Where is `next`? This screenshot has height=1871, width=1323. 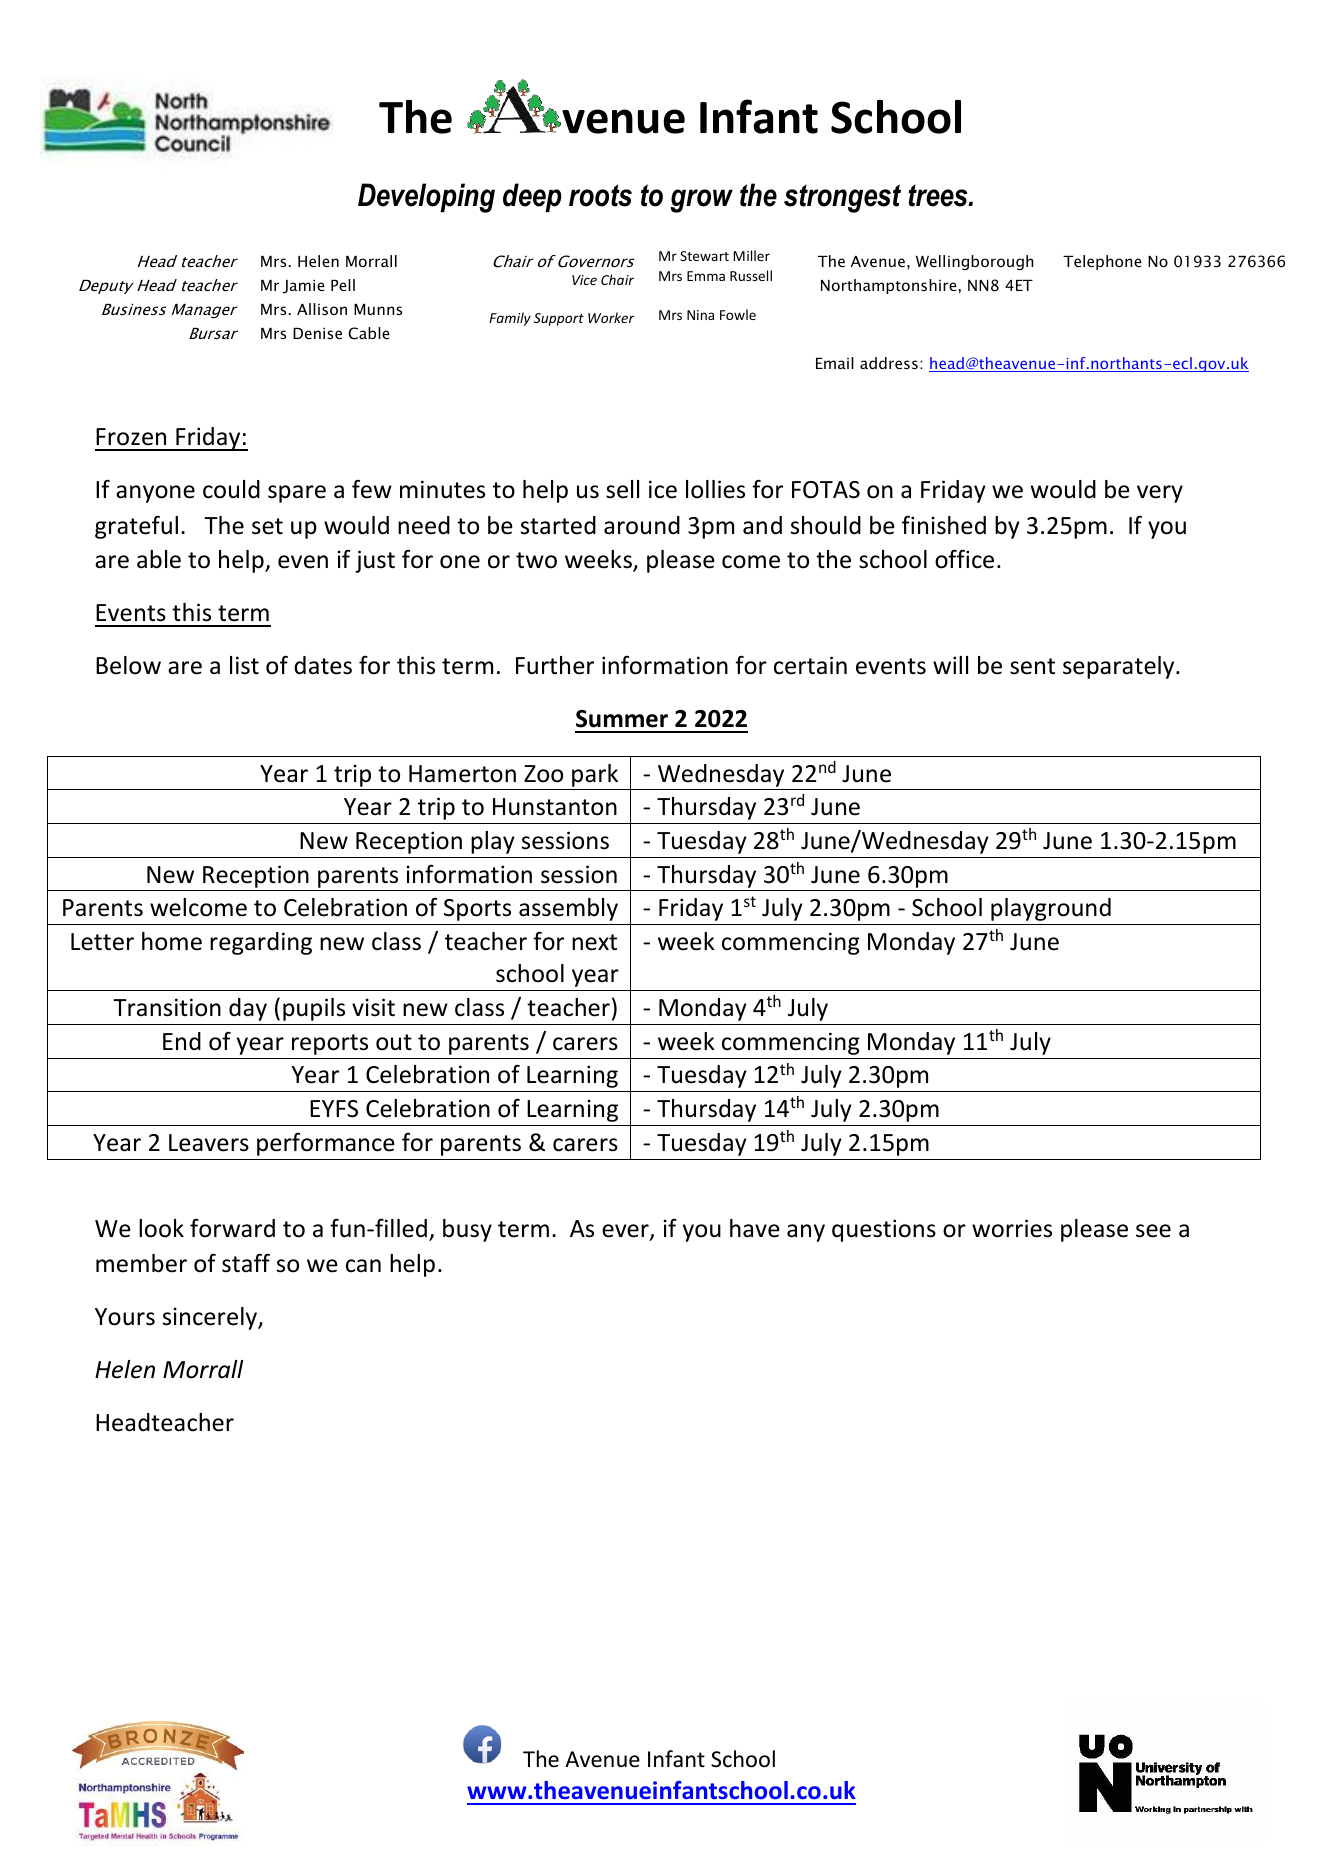
next is located at coordinates (594, 942).
